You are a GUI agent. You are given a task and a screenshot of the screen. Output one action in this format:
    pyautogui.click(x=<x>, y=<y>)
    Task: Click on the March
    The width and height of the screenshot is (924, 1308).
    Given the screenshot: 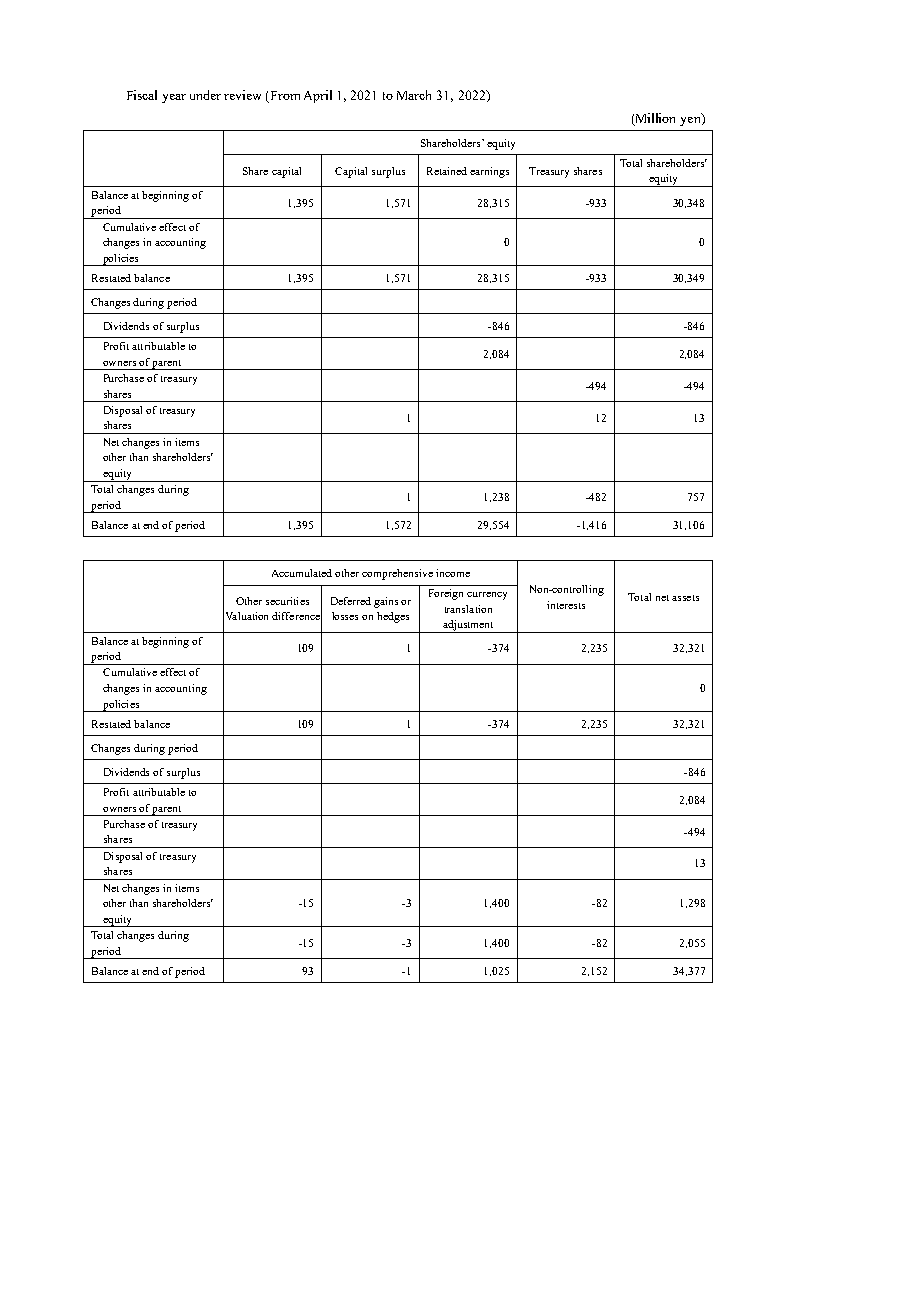 What is the action you would take?
    pyautogui.click(x=414, y=95)
